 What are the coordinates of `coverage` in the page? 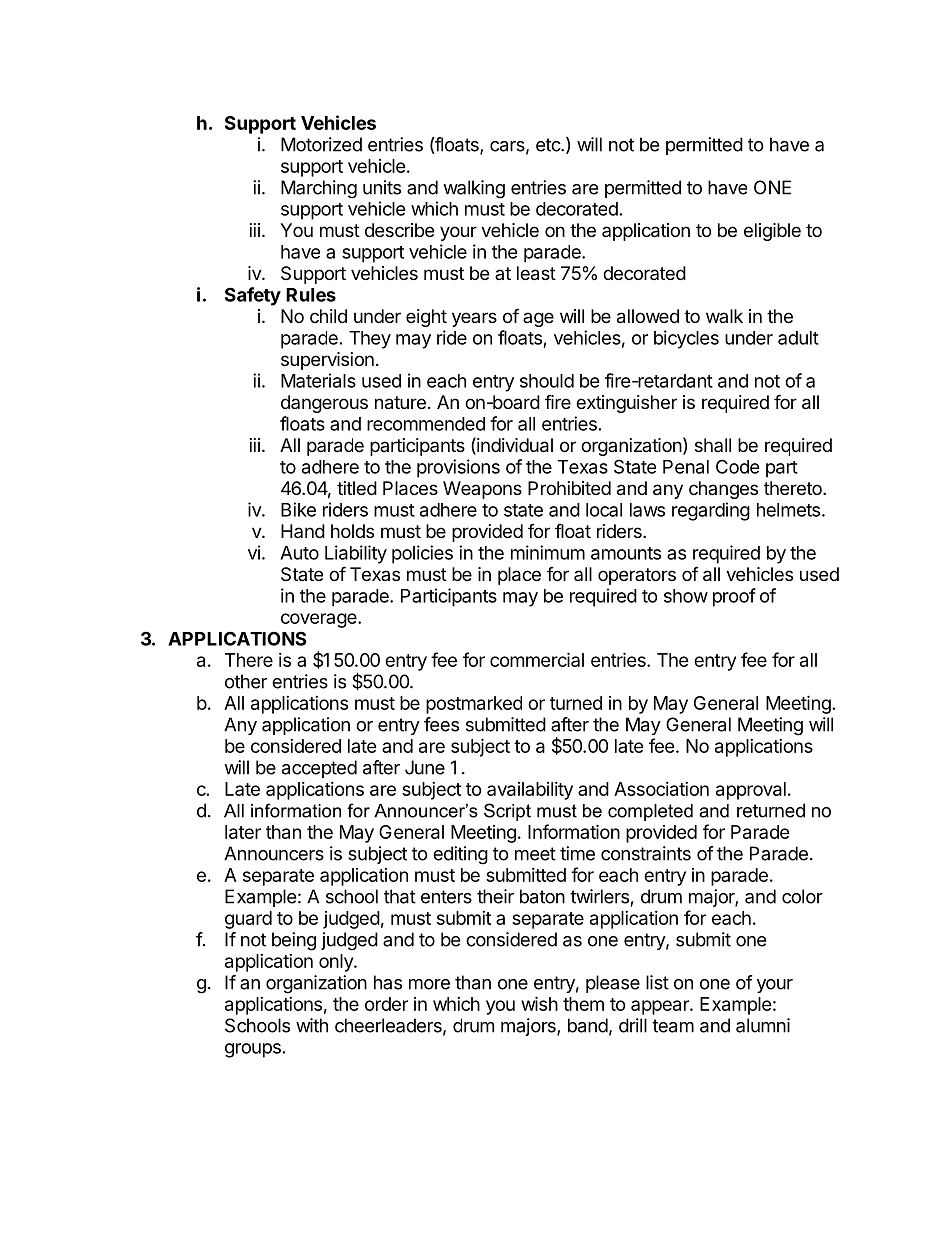 It's located at (320, 620).
